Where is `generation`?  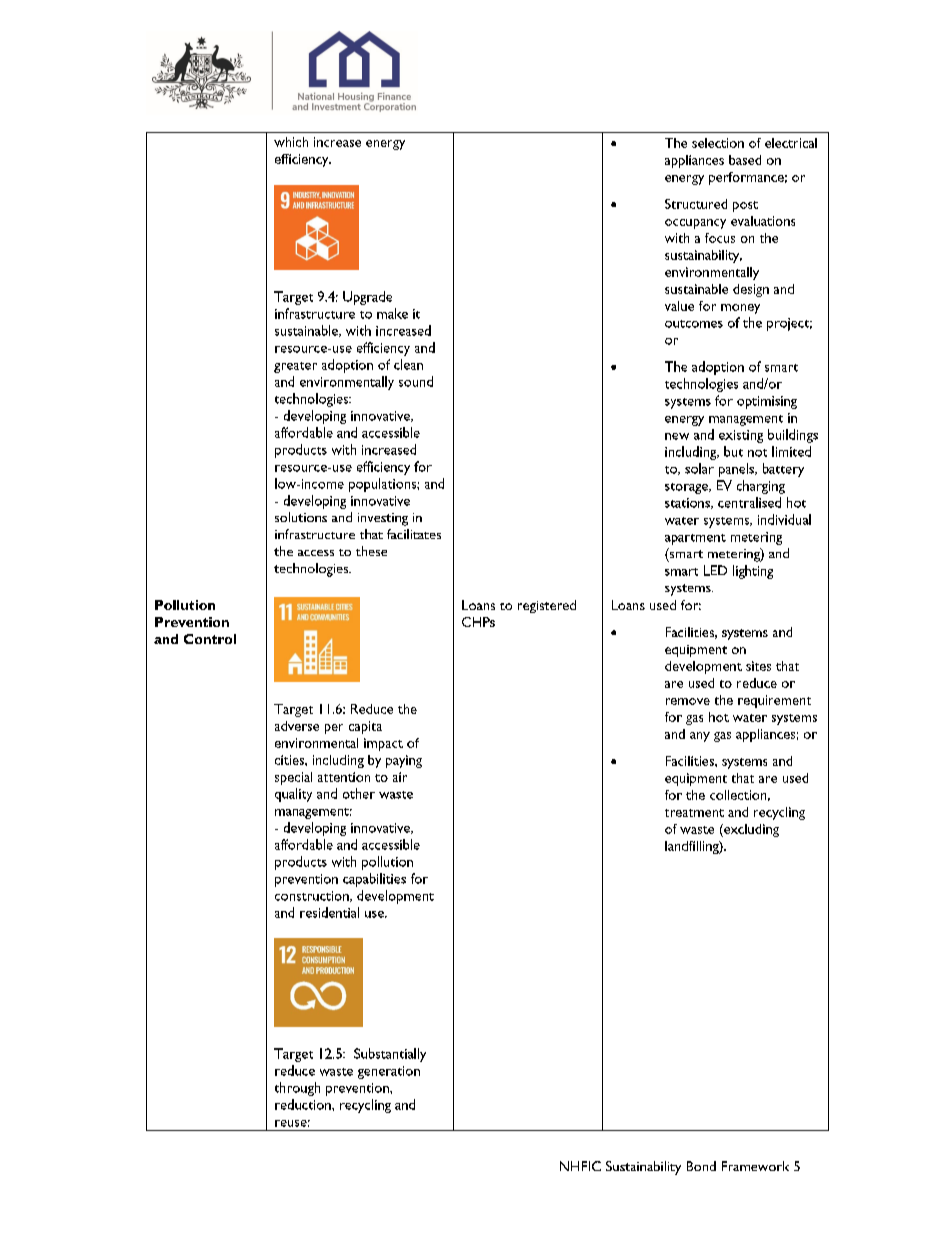 generation is located at coordinates (389, 1072).
